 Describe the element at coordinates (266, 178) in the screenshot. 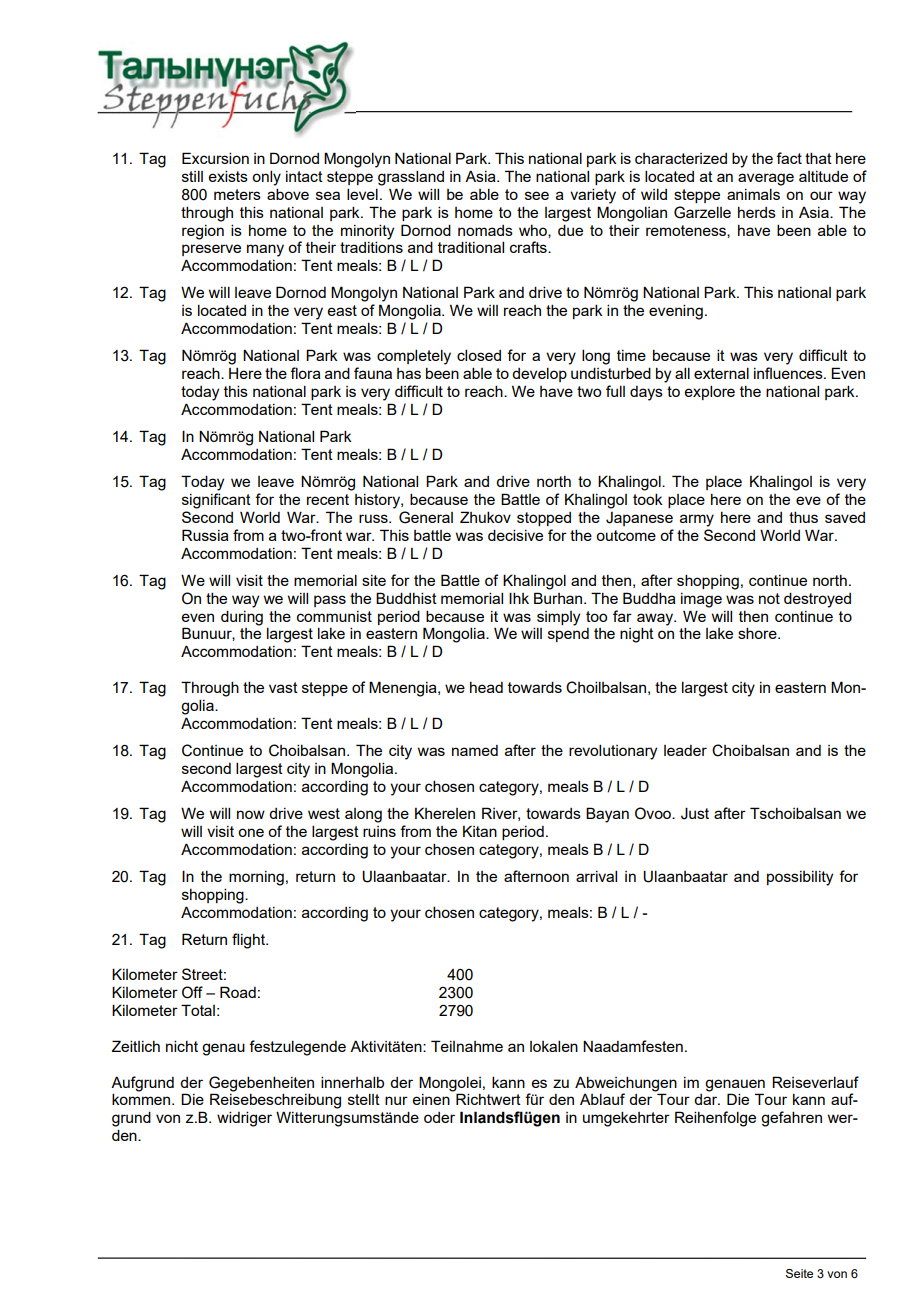

I see `only` at that location.
